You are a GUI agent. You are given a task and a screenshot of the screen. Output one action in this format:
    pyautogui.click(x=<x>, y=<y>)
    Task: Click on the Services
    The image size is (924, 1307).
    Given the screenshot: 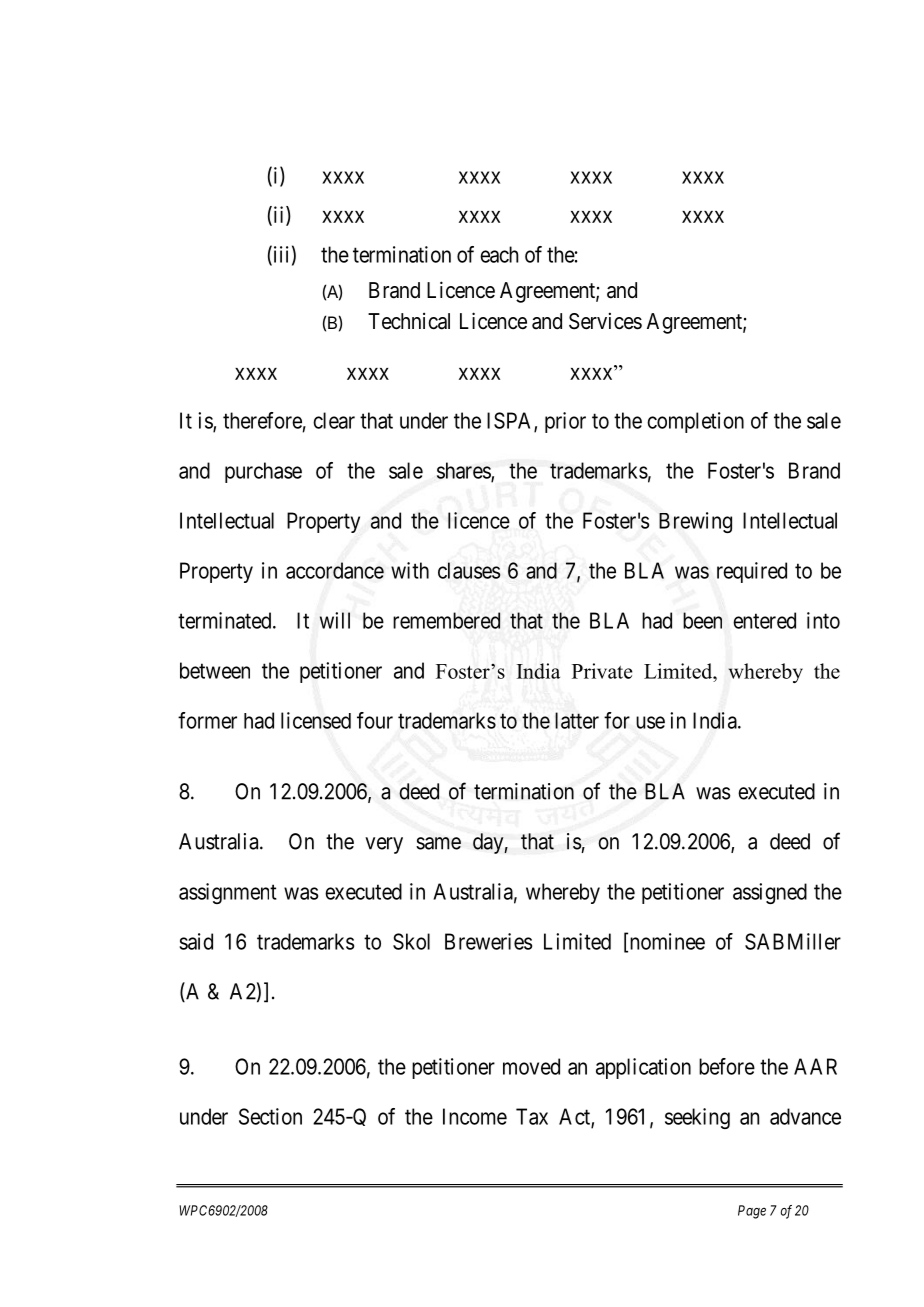 What is the action you would take?
    pyautogui.click(x=605, y=321)
